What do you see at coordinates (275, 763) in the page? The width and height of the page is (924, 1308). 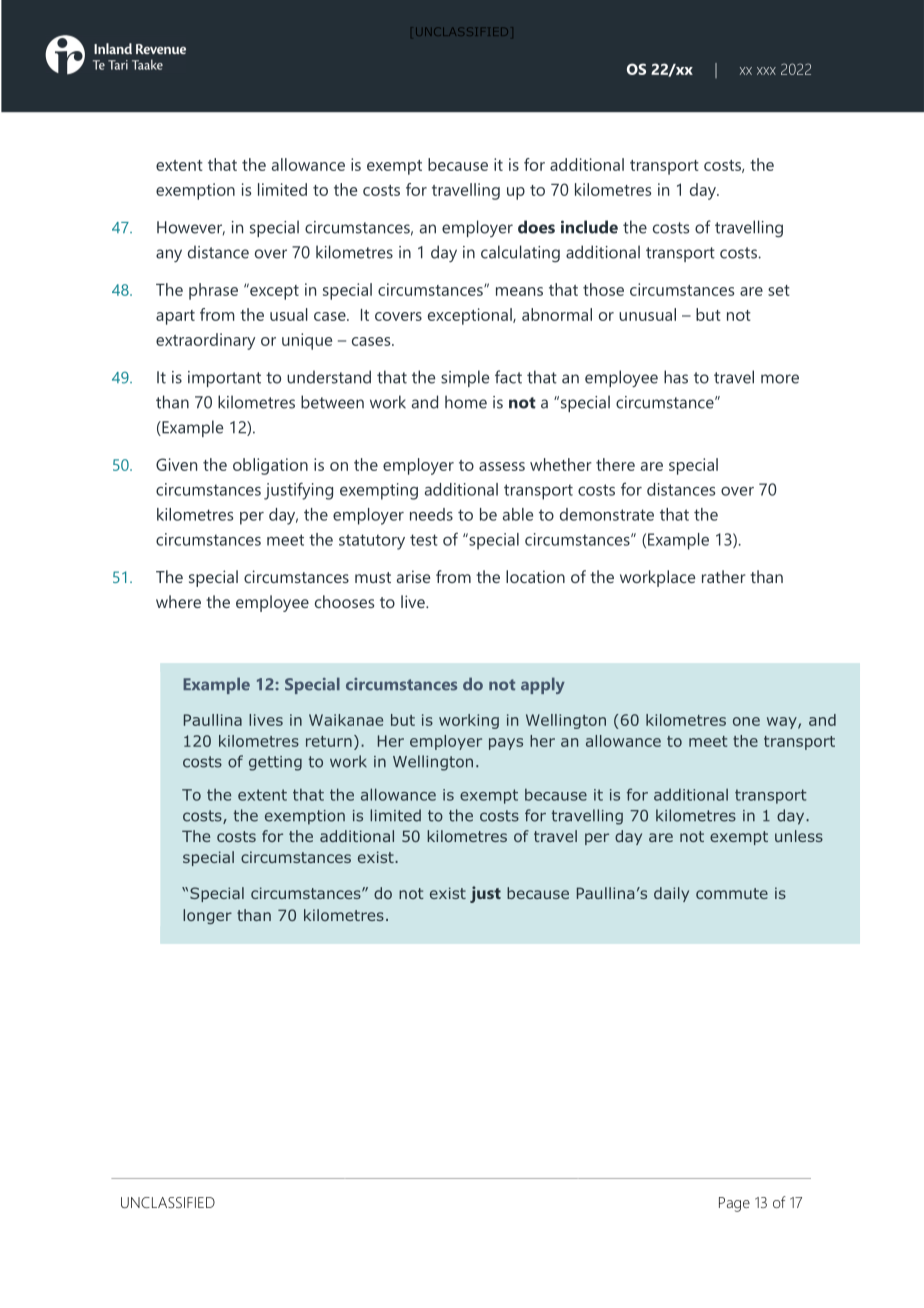 I see `getting` at bounding box center [275, 763].
